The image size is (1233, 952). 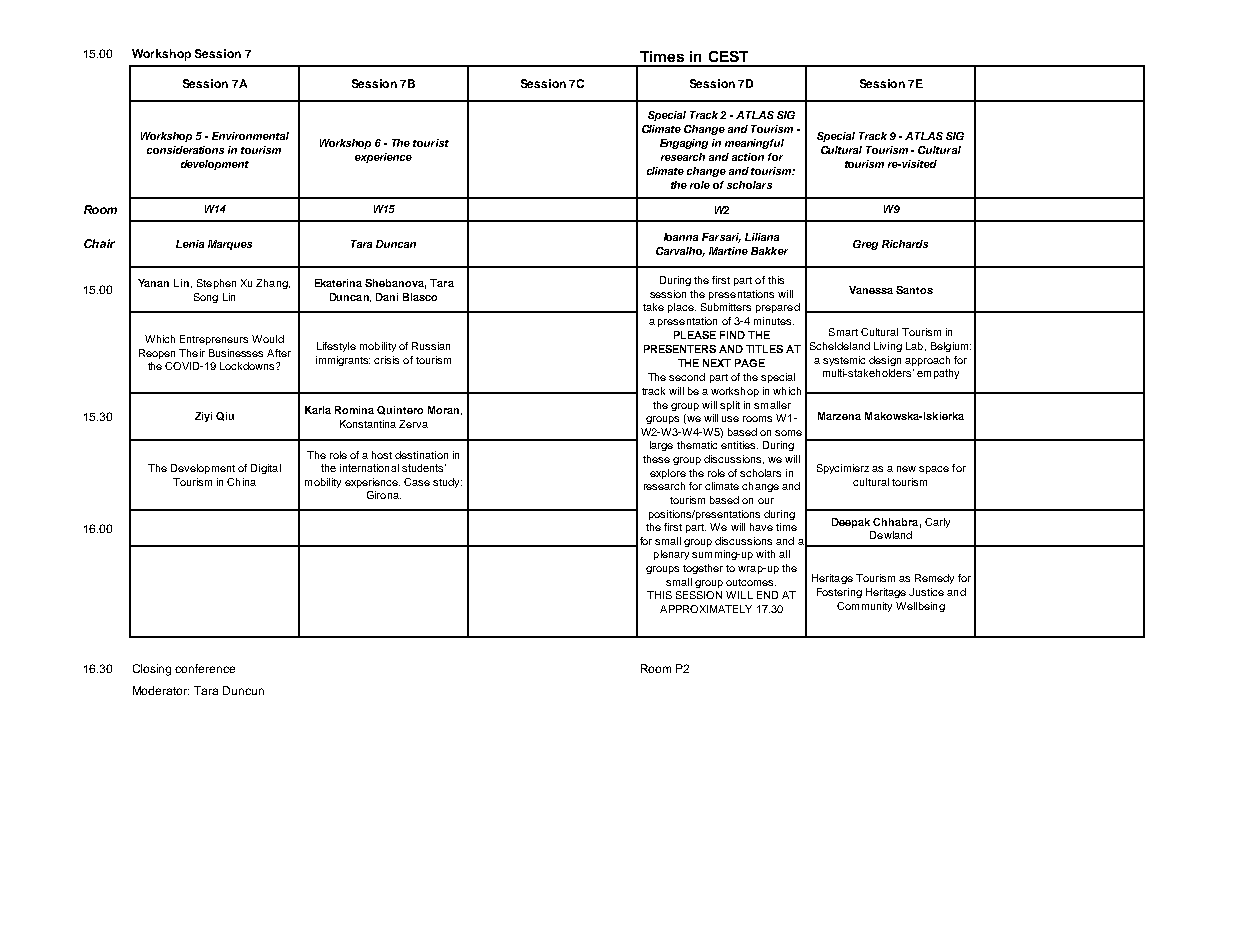 I want to click on considerations, so click(x=185, y=150).
